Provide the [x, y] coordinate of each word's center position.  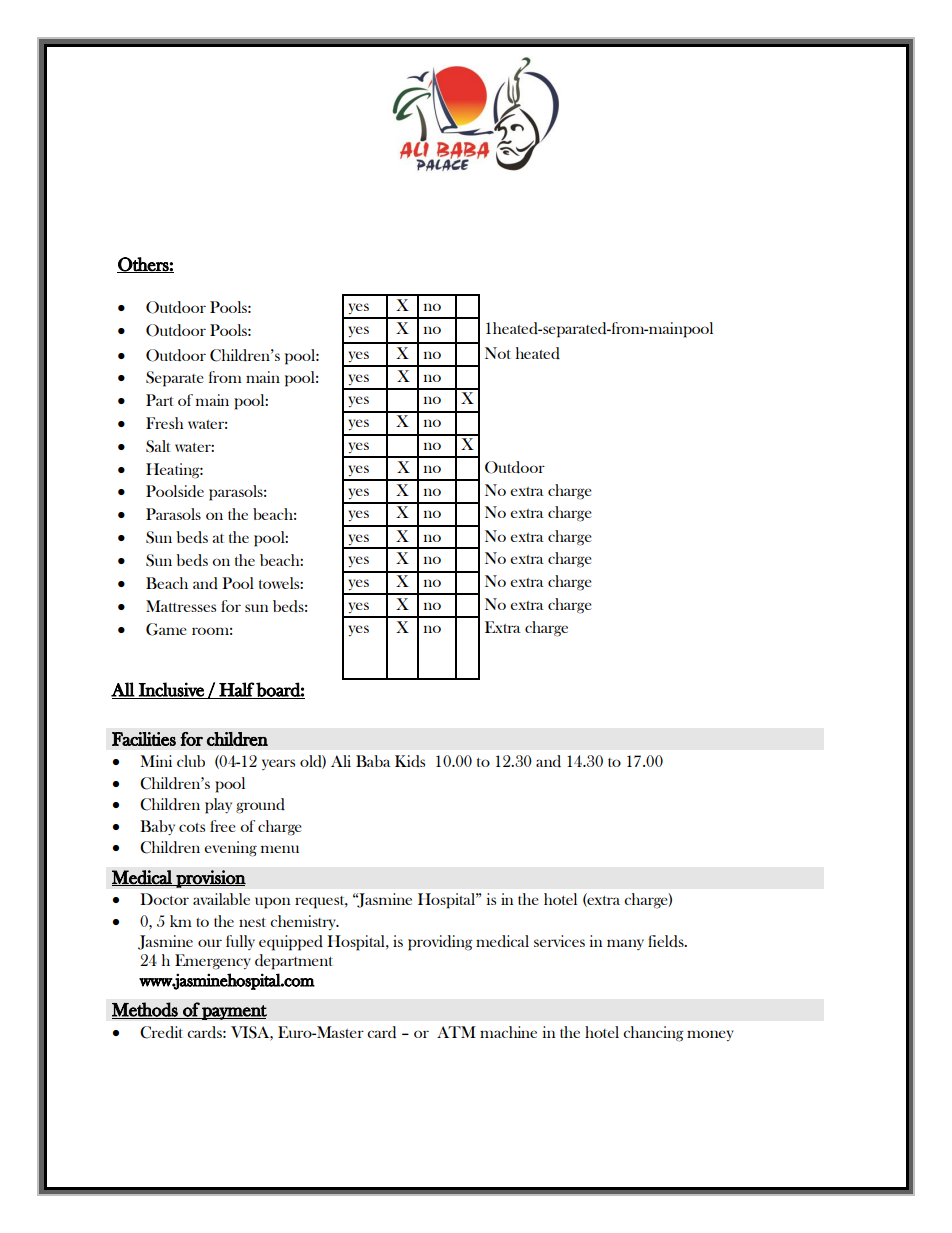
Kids [410, 761]
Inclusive [171, 690]
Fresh [165, 423]
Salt [158, 446]
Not [498, 353]
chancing [653, 1034]
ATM [456, 1032]
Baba [373, 761]
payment [233, 1012]
